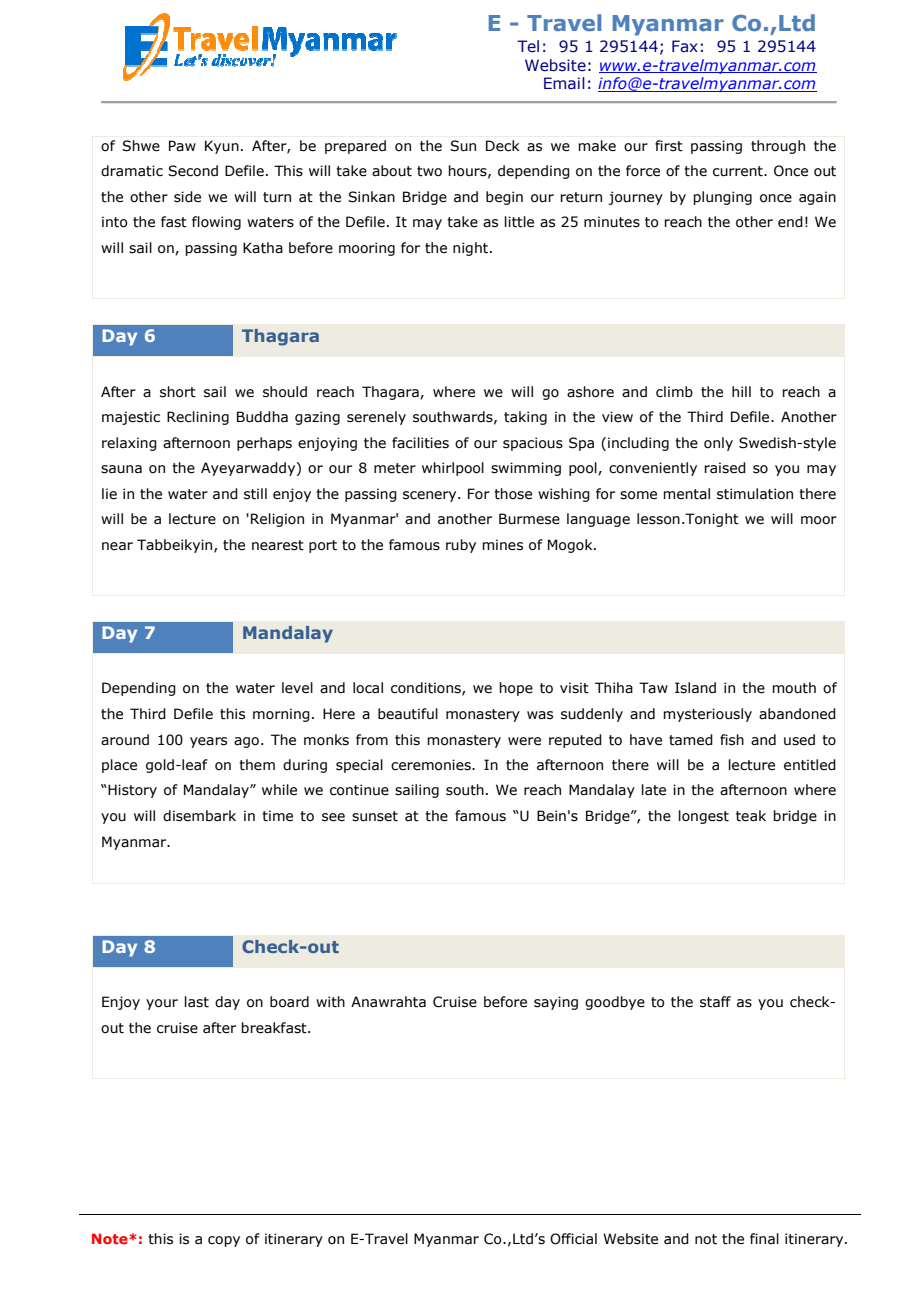 The height and width of the document is (1308, 924). Describe the element at coordinates (528, 46) in the document. I see `Tel` at that location.
